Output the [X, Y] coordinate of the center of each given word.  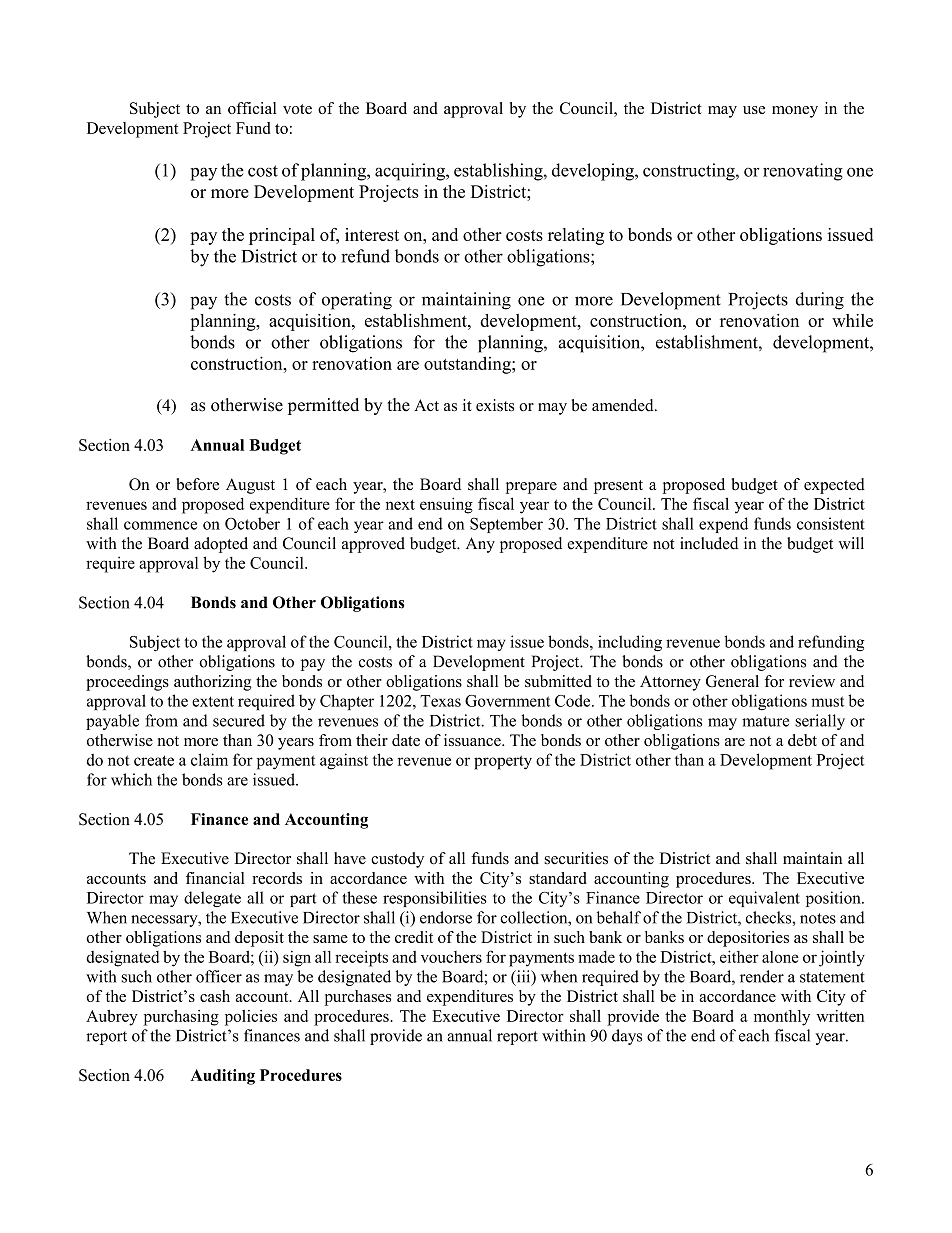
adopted [221, 545]
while [852, 320]
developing [594, 172]
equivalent [764, 899]
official [252, 108]
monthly [782, 1018]
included [709, 543]
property [503, 762]
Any [480, 545]
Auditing [223, 1077]
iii [523, 977]
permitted [323, 406]
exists [495, 405]
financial [215, 878]
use [754, 110]
